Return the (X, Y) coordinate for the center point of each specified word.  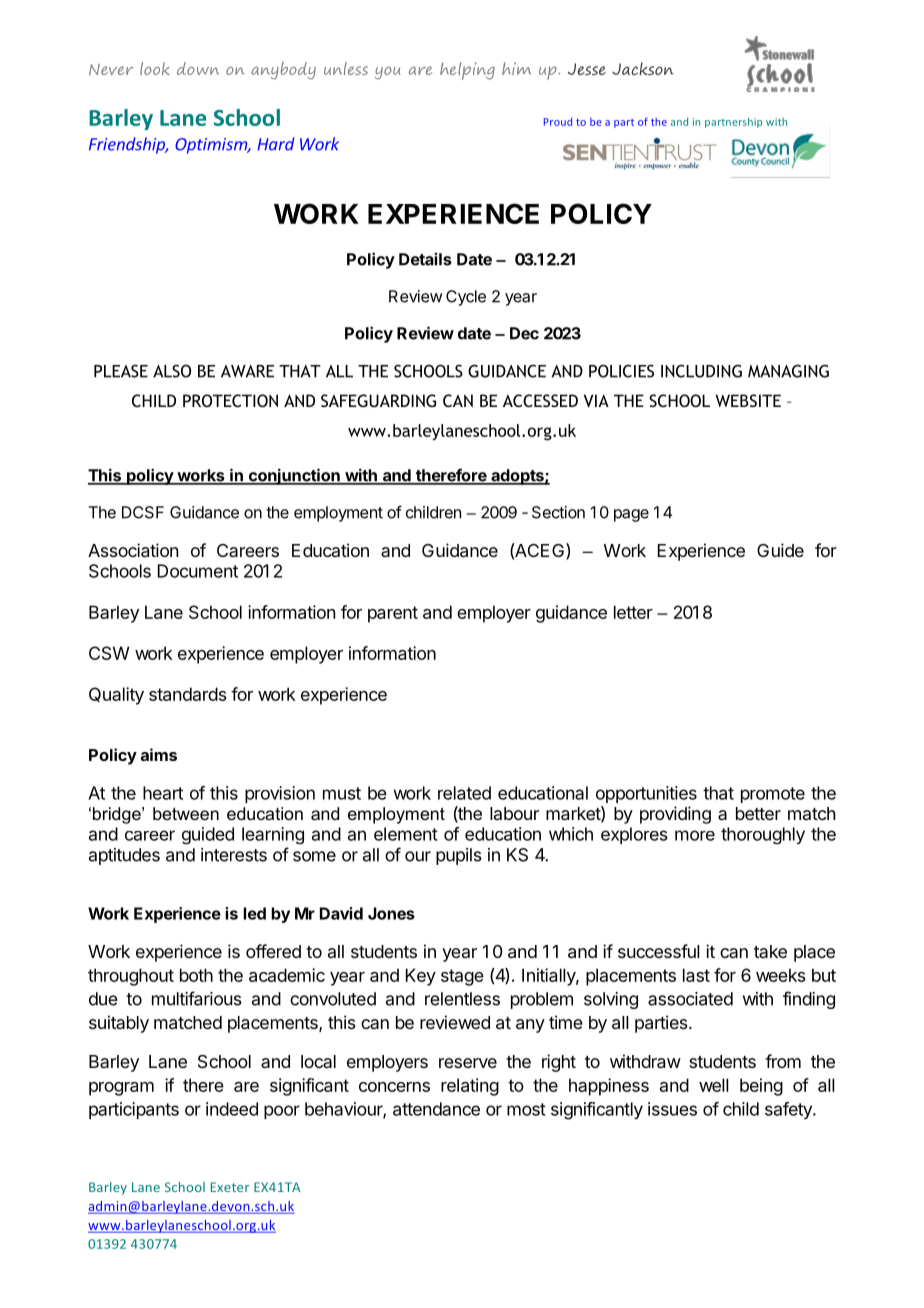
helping (467, 71)
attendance (436, 1109)
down (198, 68)
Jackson (642, 68)
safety (789, 1110)
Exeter (230, 1187)
